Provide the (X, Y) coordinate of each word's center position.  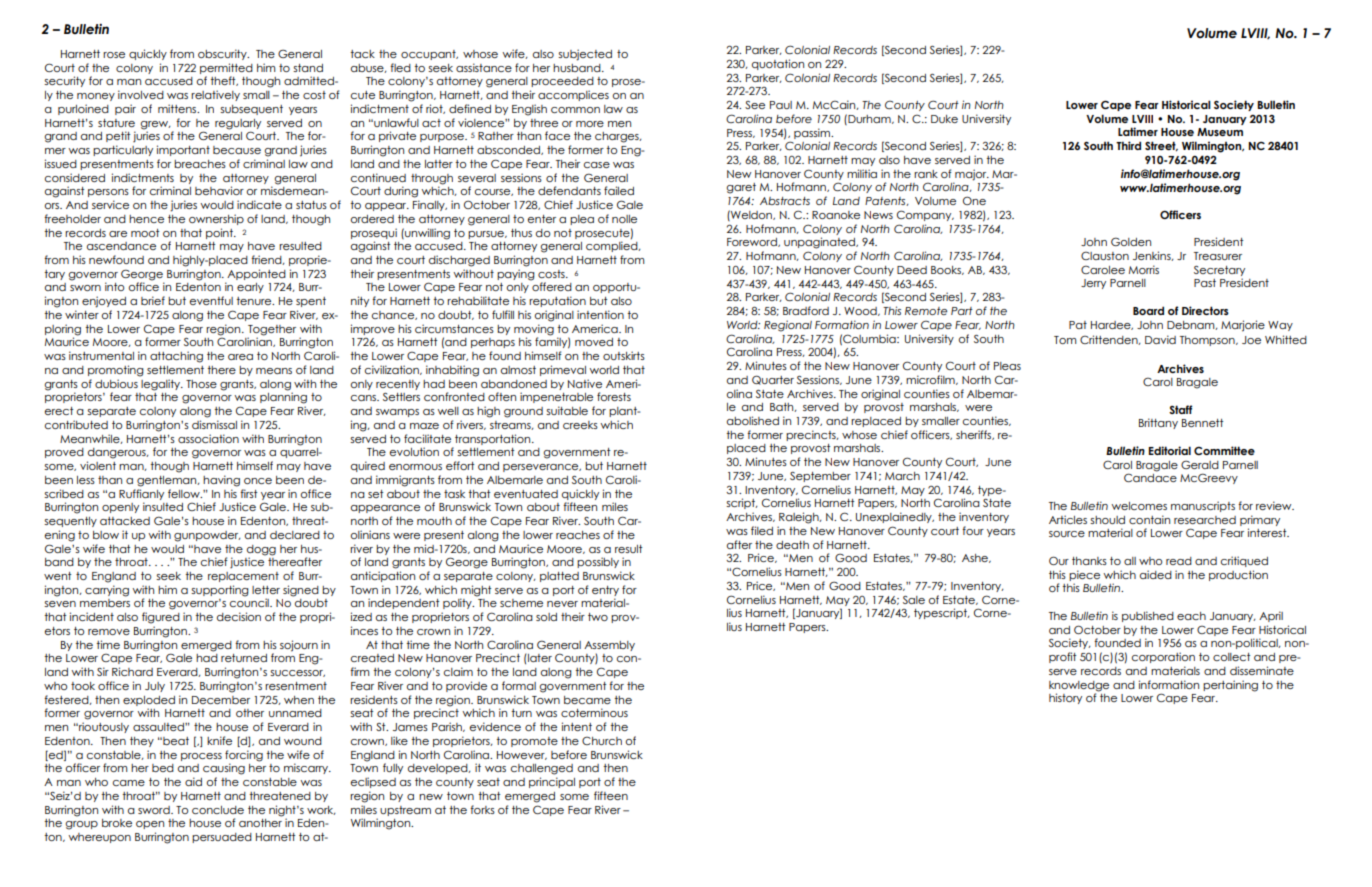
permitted (226, 68)
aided (1156, 574)
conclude (218, 810)
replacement (243, 577)
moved (594, 342)
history (1065, 698)
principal (552, 782)
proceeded (562, 82)
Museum (1220, 132)
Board (1148, 310)
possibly (598, 562)
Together (272, 330)
